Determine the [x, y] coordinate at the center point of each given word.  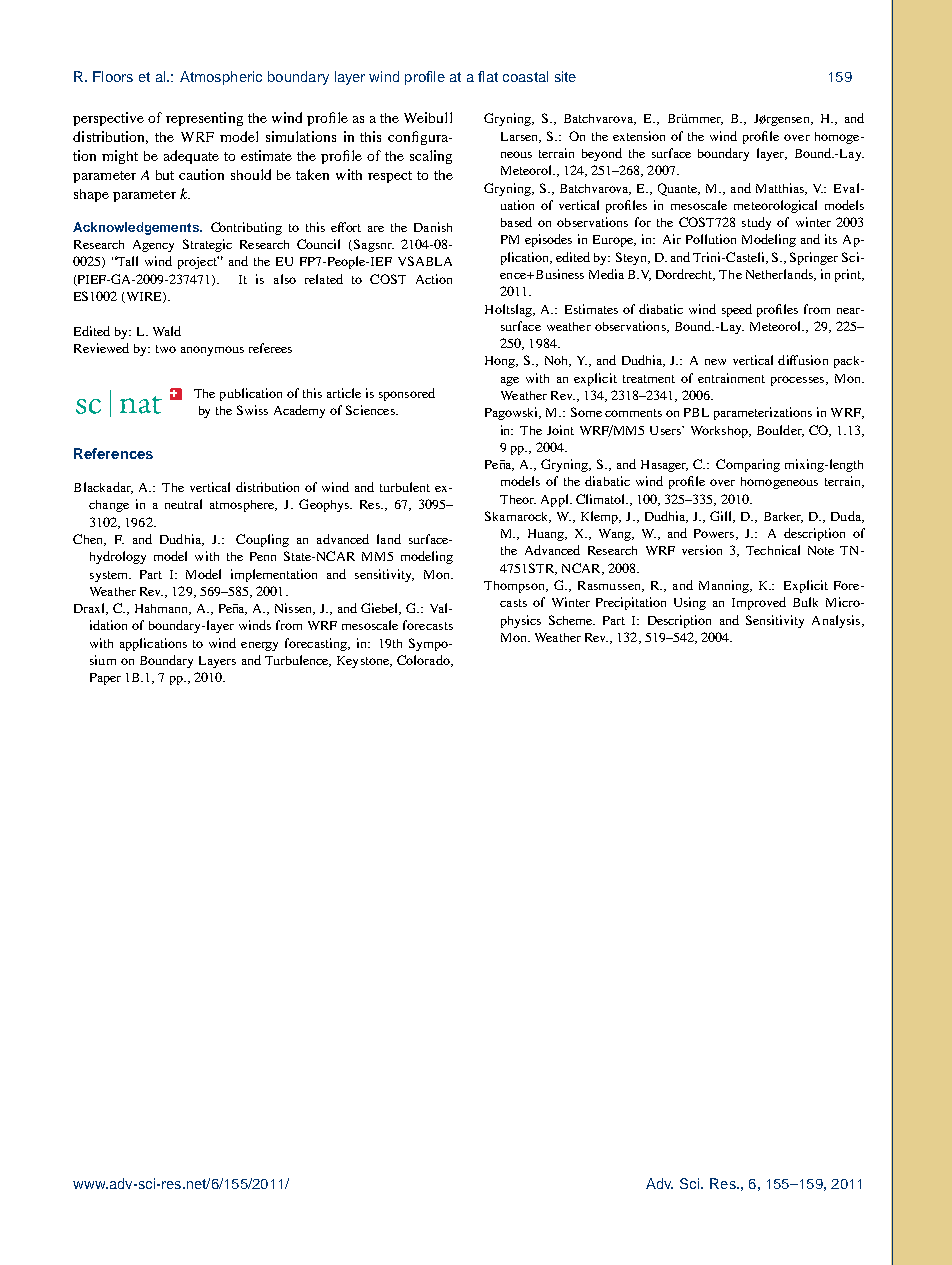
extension [639, 136]
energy [259, 646]
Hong [501, 362]
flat [488, 76]
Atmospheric [221, 78]
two [166, 349]
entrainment [731, 378]
